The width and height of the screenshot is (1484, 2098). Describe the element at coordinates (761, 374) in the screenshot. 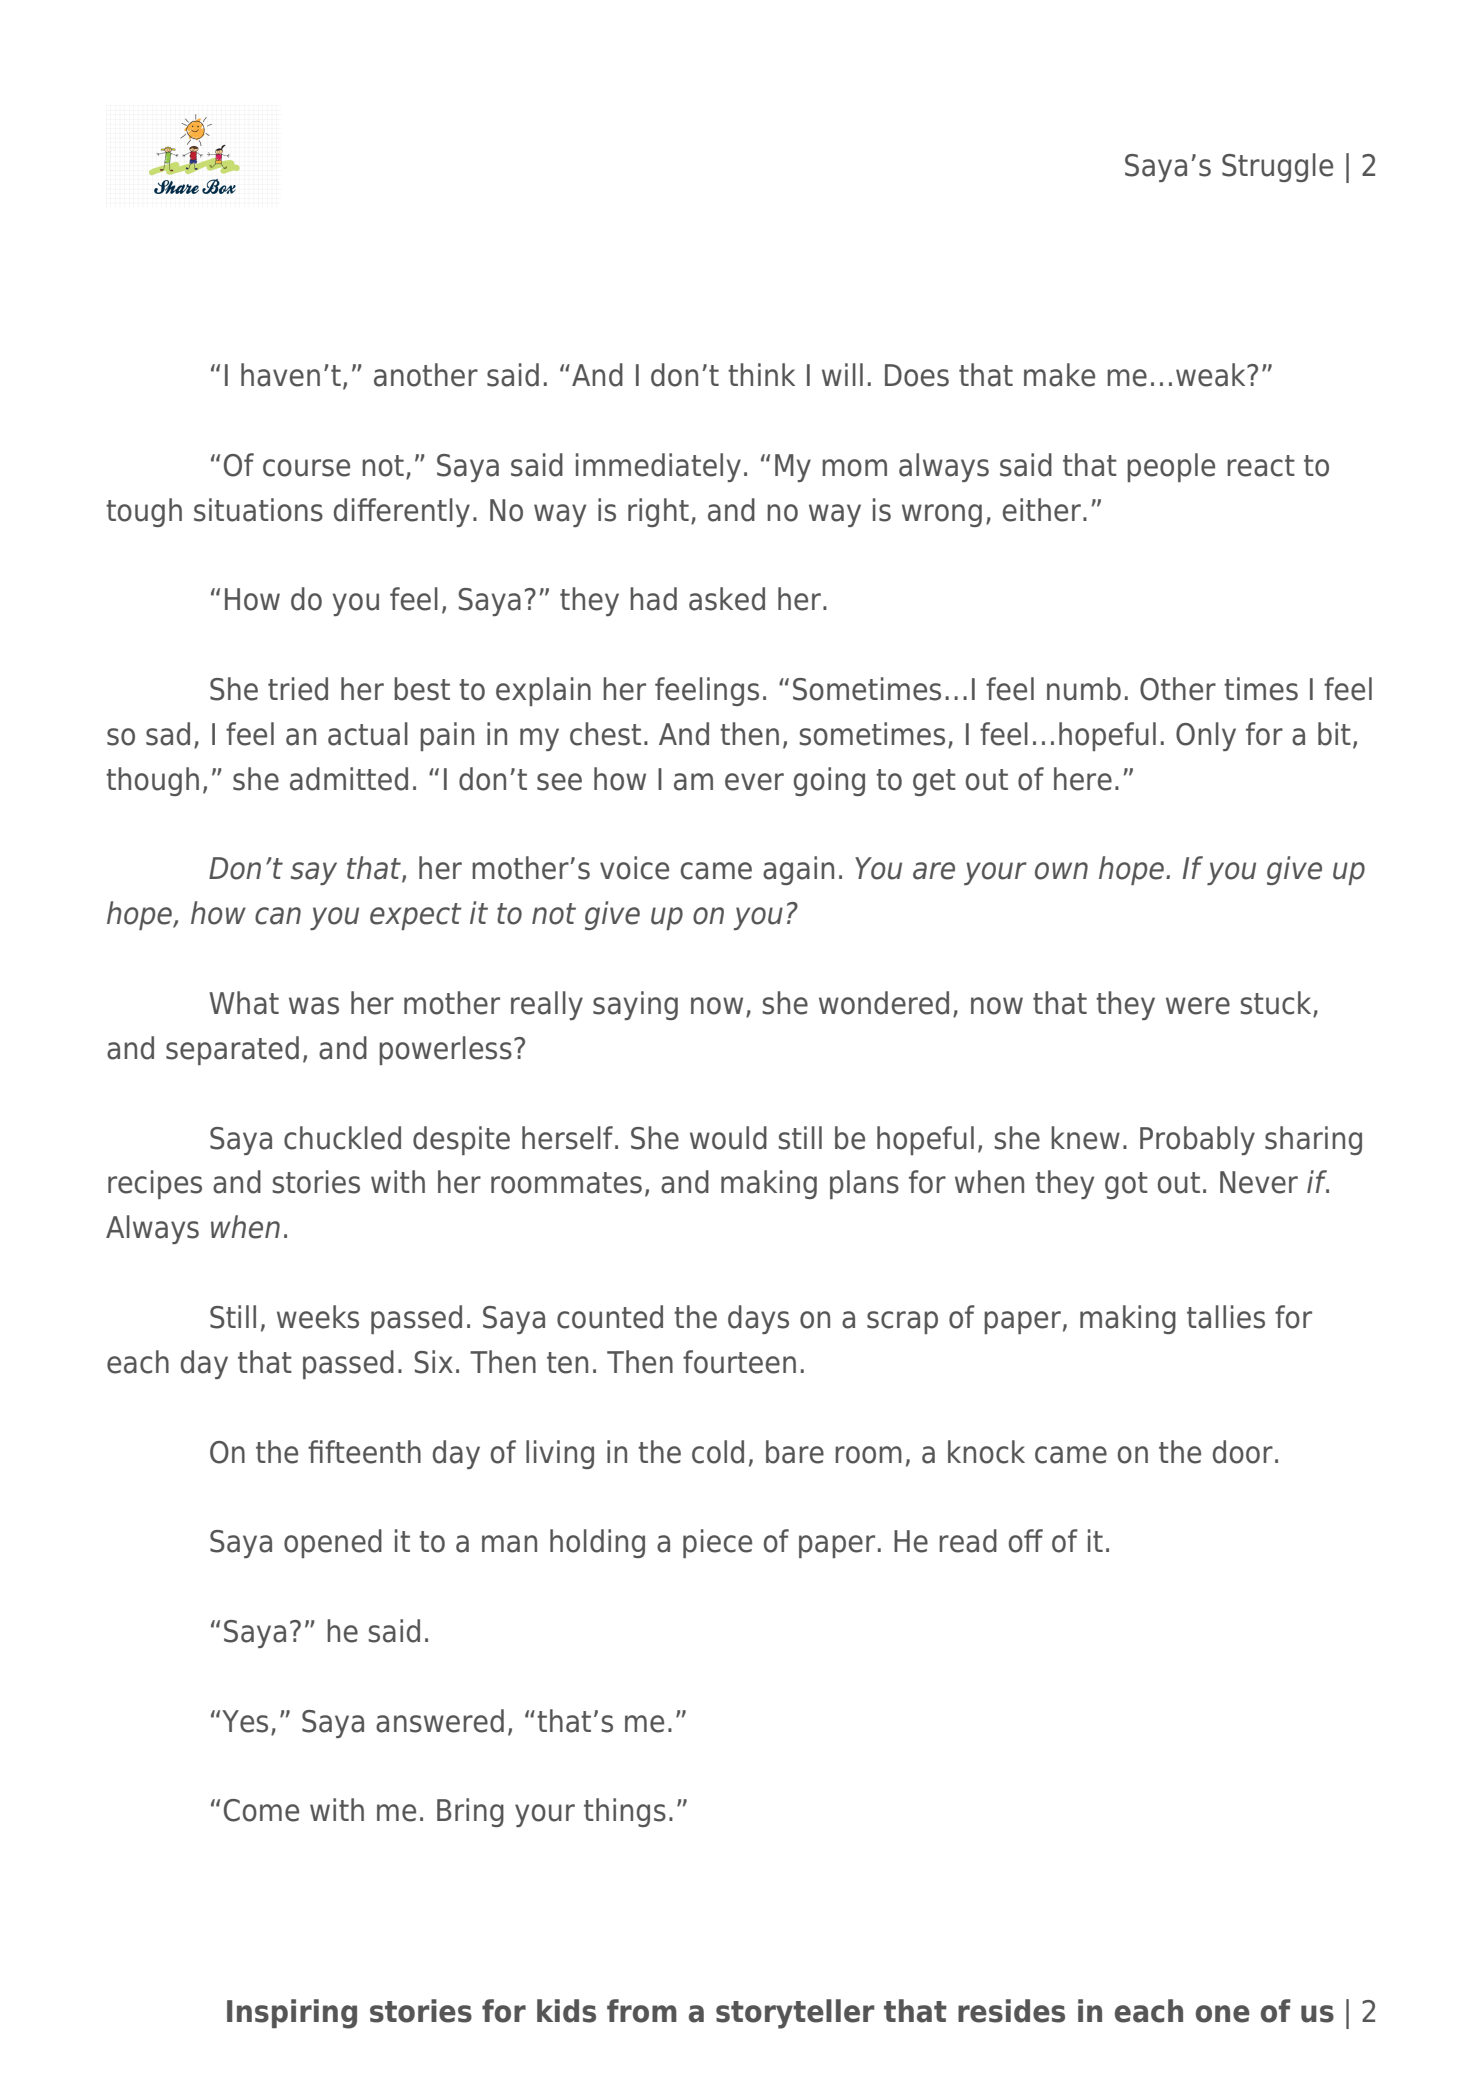

I see `think` at that location.
